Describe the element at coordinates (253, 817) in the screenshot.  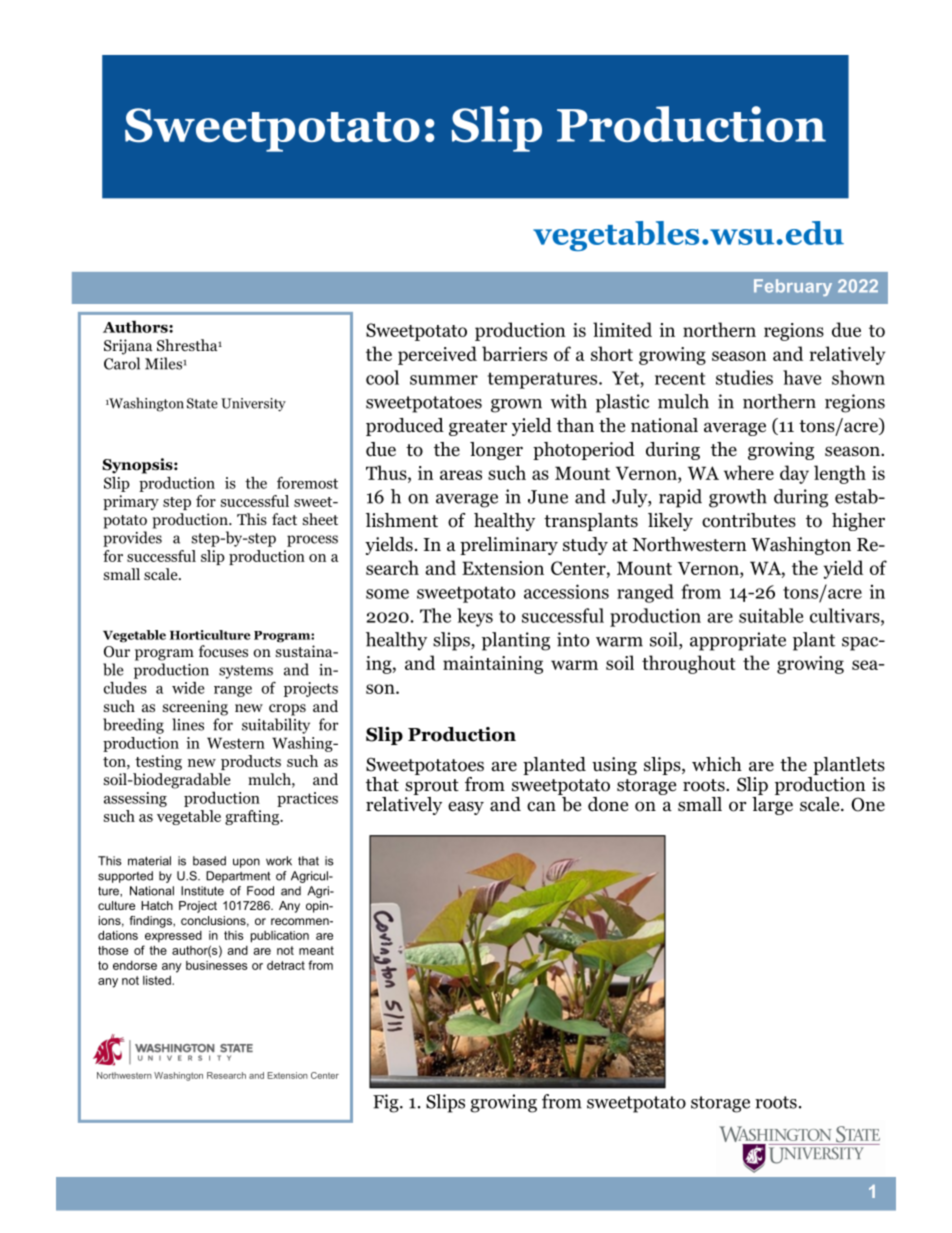
I see `grafting` at that location.
